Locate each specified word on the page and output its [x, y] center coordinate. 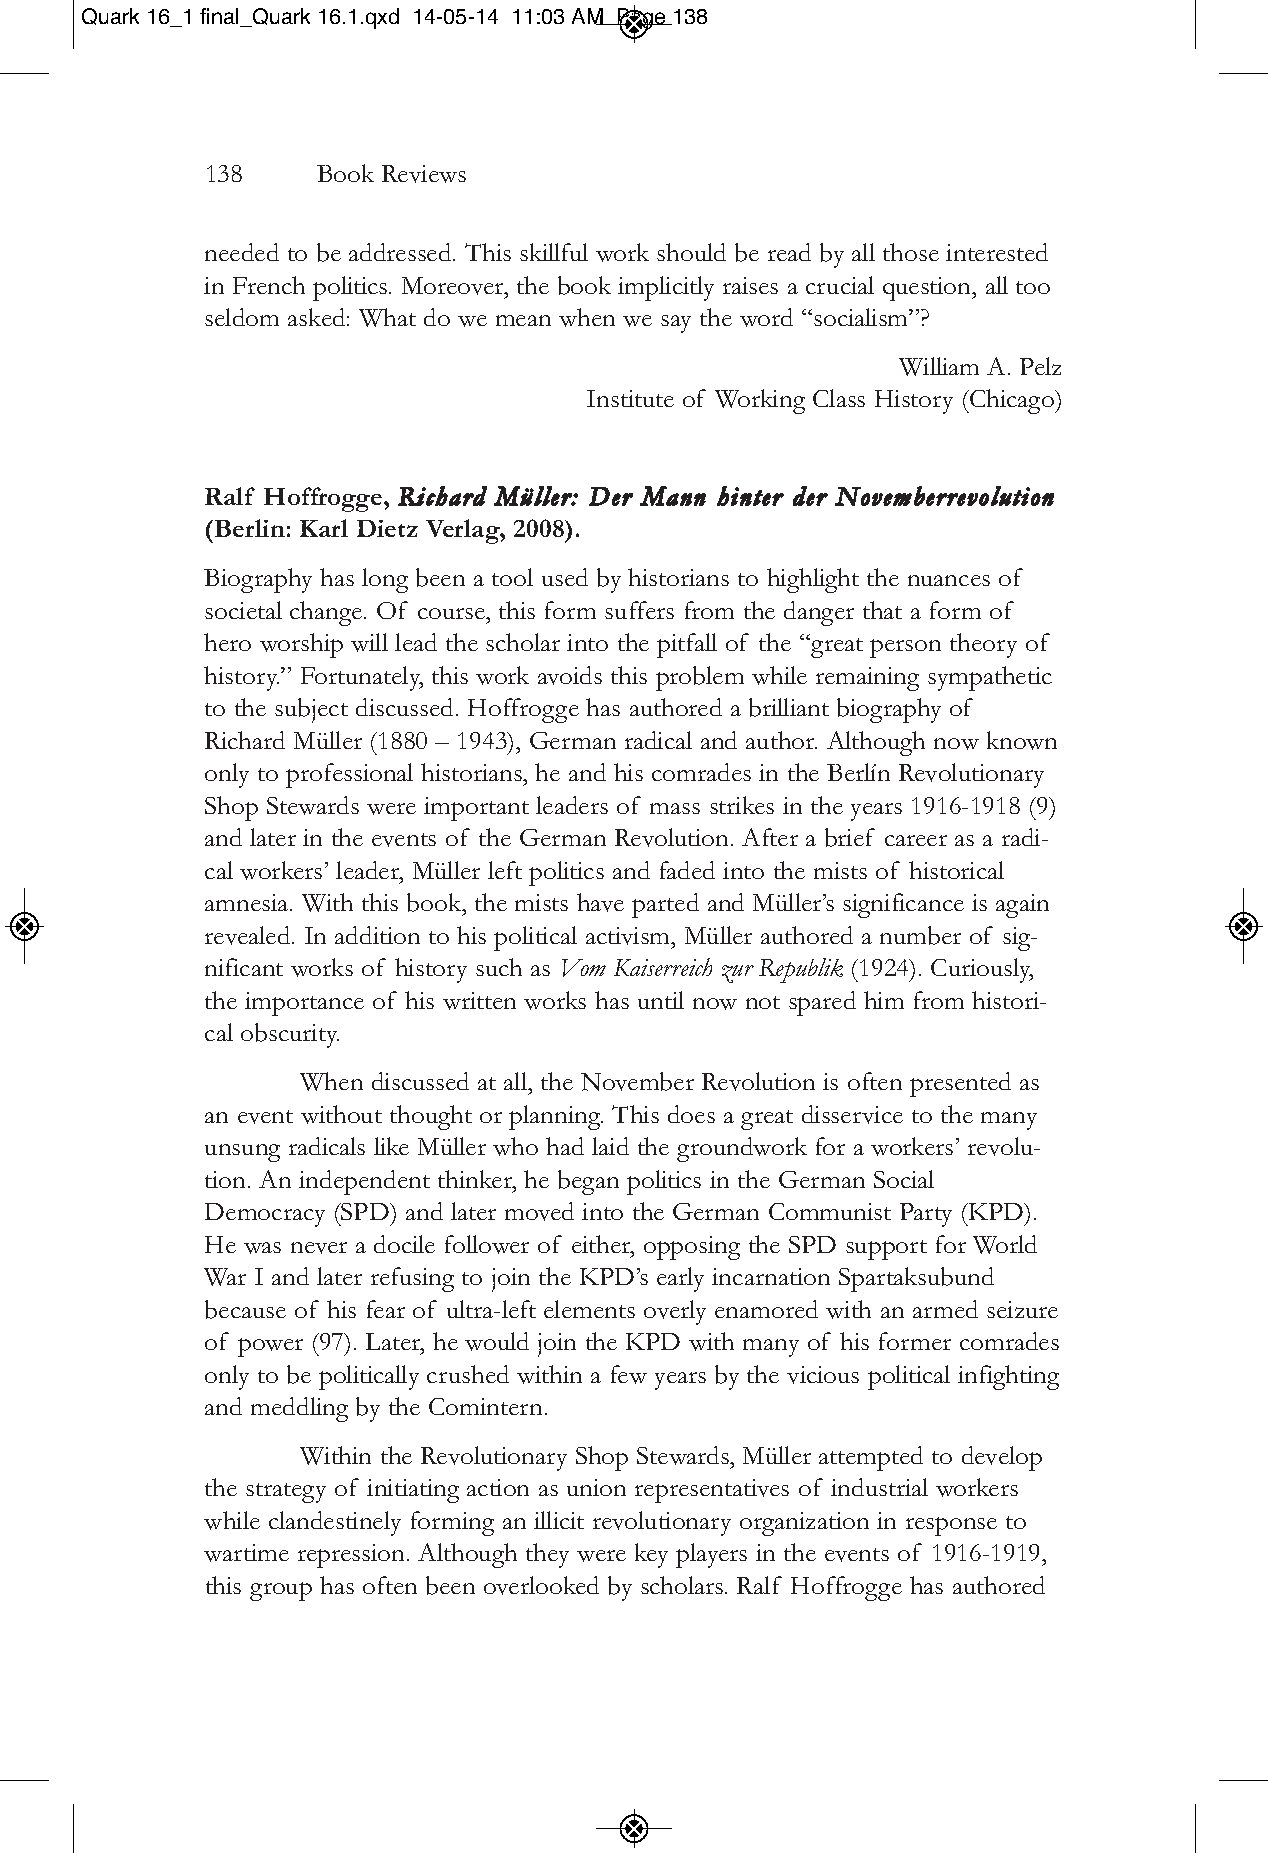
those [911, 252]
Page [642, 19]
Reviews [424, 174]
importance [304, 1004]
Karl [324, 528]
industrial [879, 1487]
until [661, 1000]
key [651, 1555]
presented [960, 1084]
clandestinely [335, 1523]
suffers [639, 610]
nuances [949, 580]
